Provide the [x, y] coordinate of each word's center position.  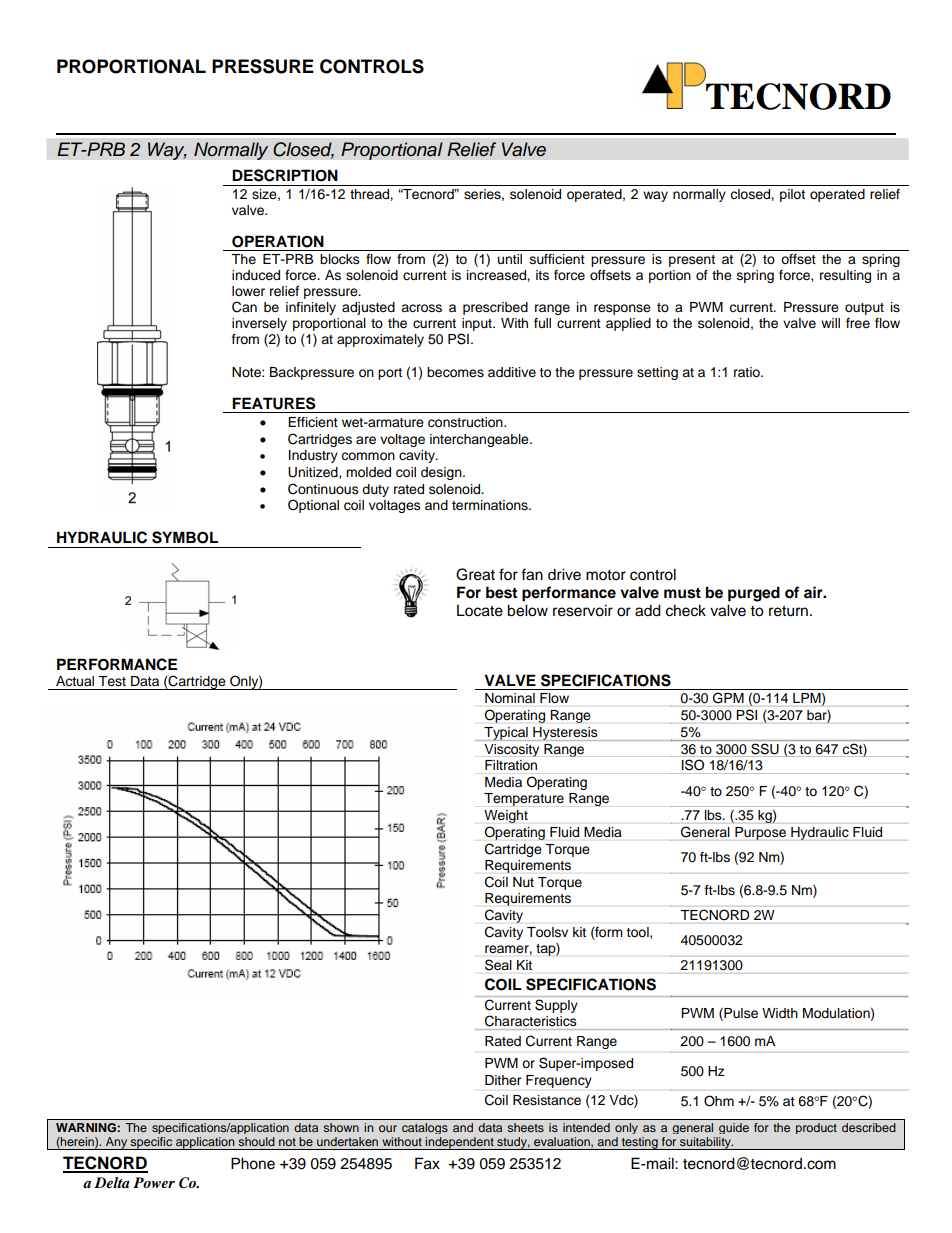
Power [154, 1182]
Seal [498, 964]
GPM [728, 697]
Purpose [760, 833]
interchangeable [480, 440]
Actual [75, 681]
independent [460, 1143]
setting [657, 373]
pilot [792, 195]
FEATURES [274, 403]
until [510, 259]
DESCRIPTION [285, 175]
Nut [523, 882]
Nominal [510, 698]
